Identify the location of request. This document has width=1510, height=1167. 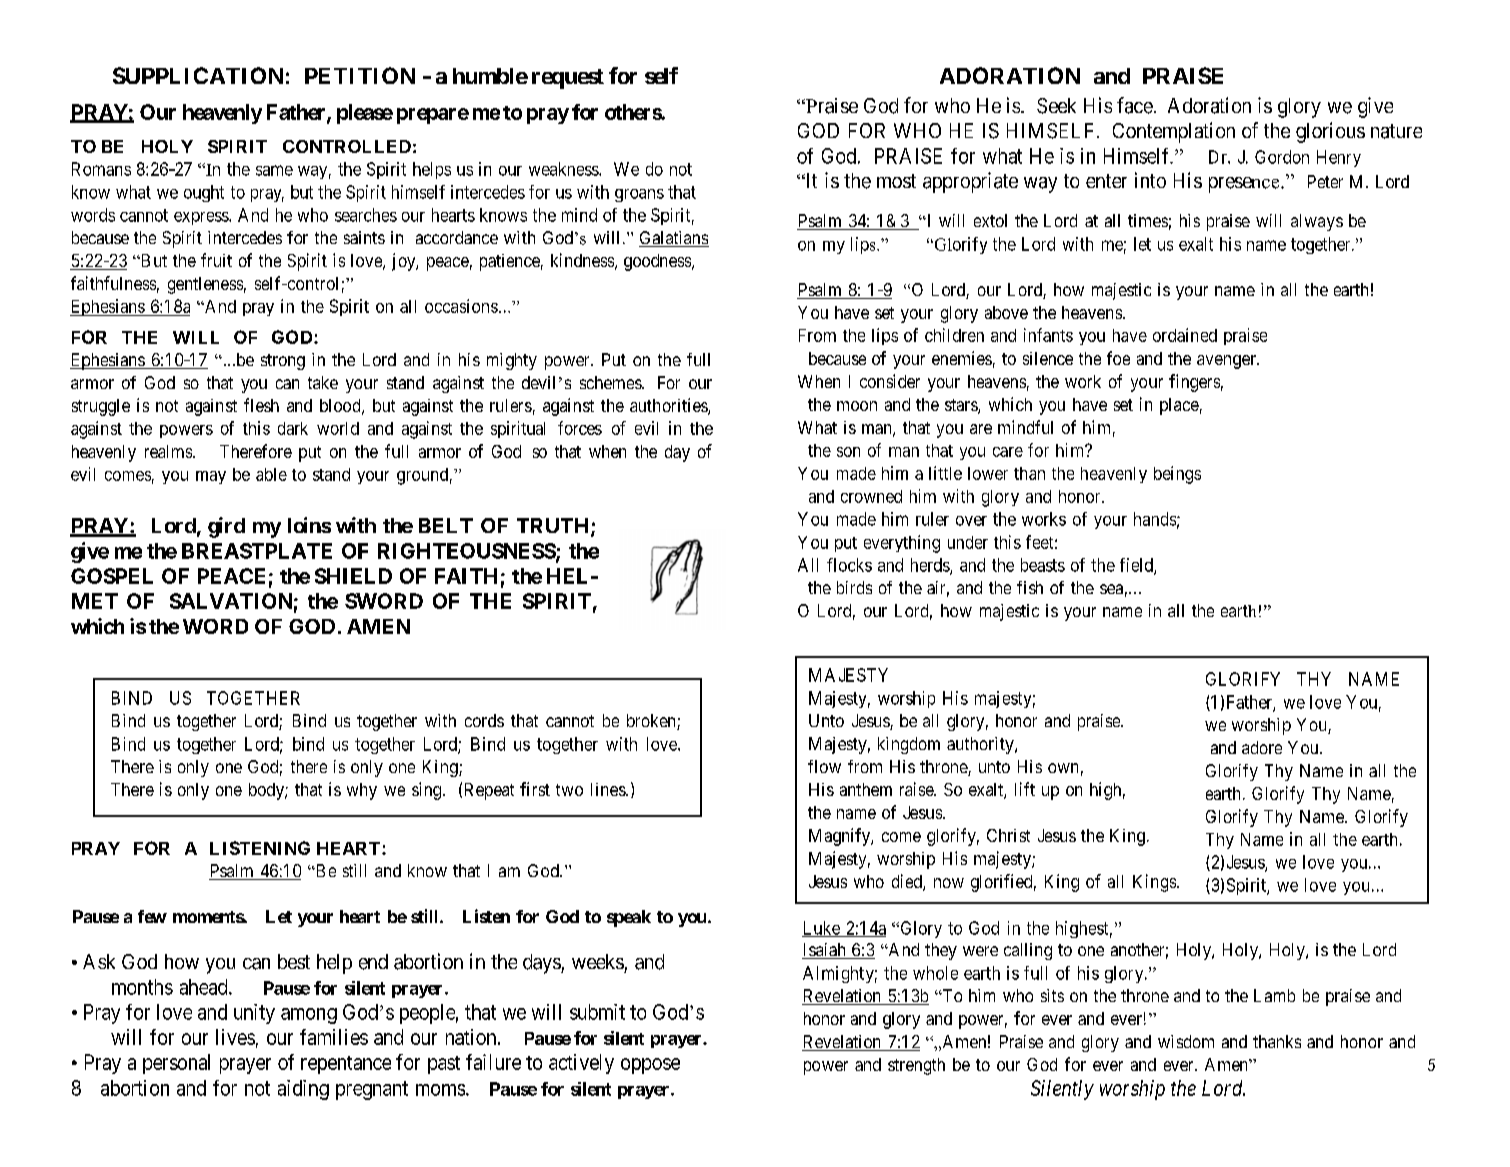
(568, 79).
